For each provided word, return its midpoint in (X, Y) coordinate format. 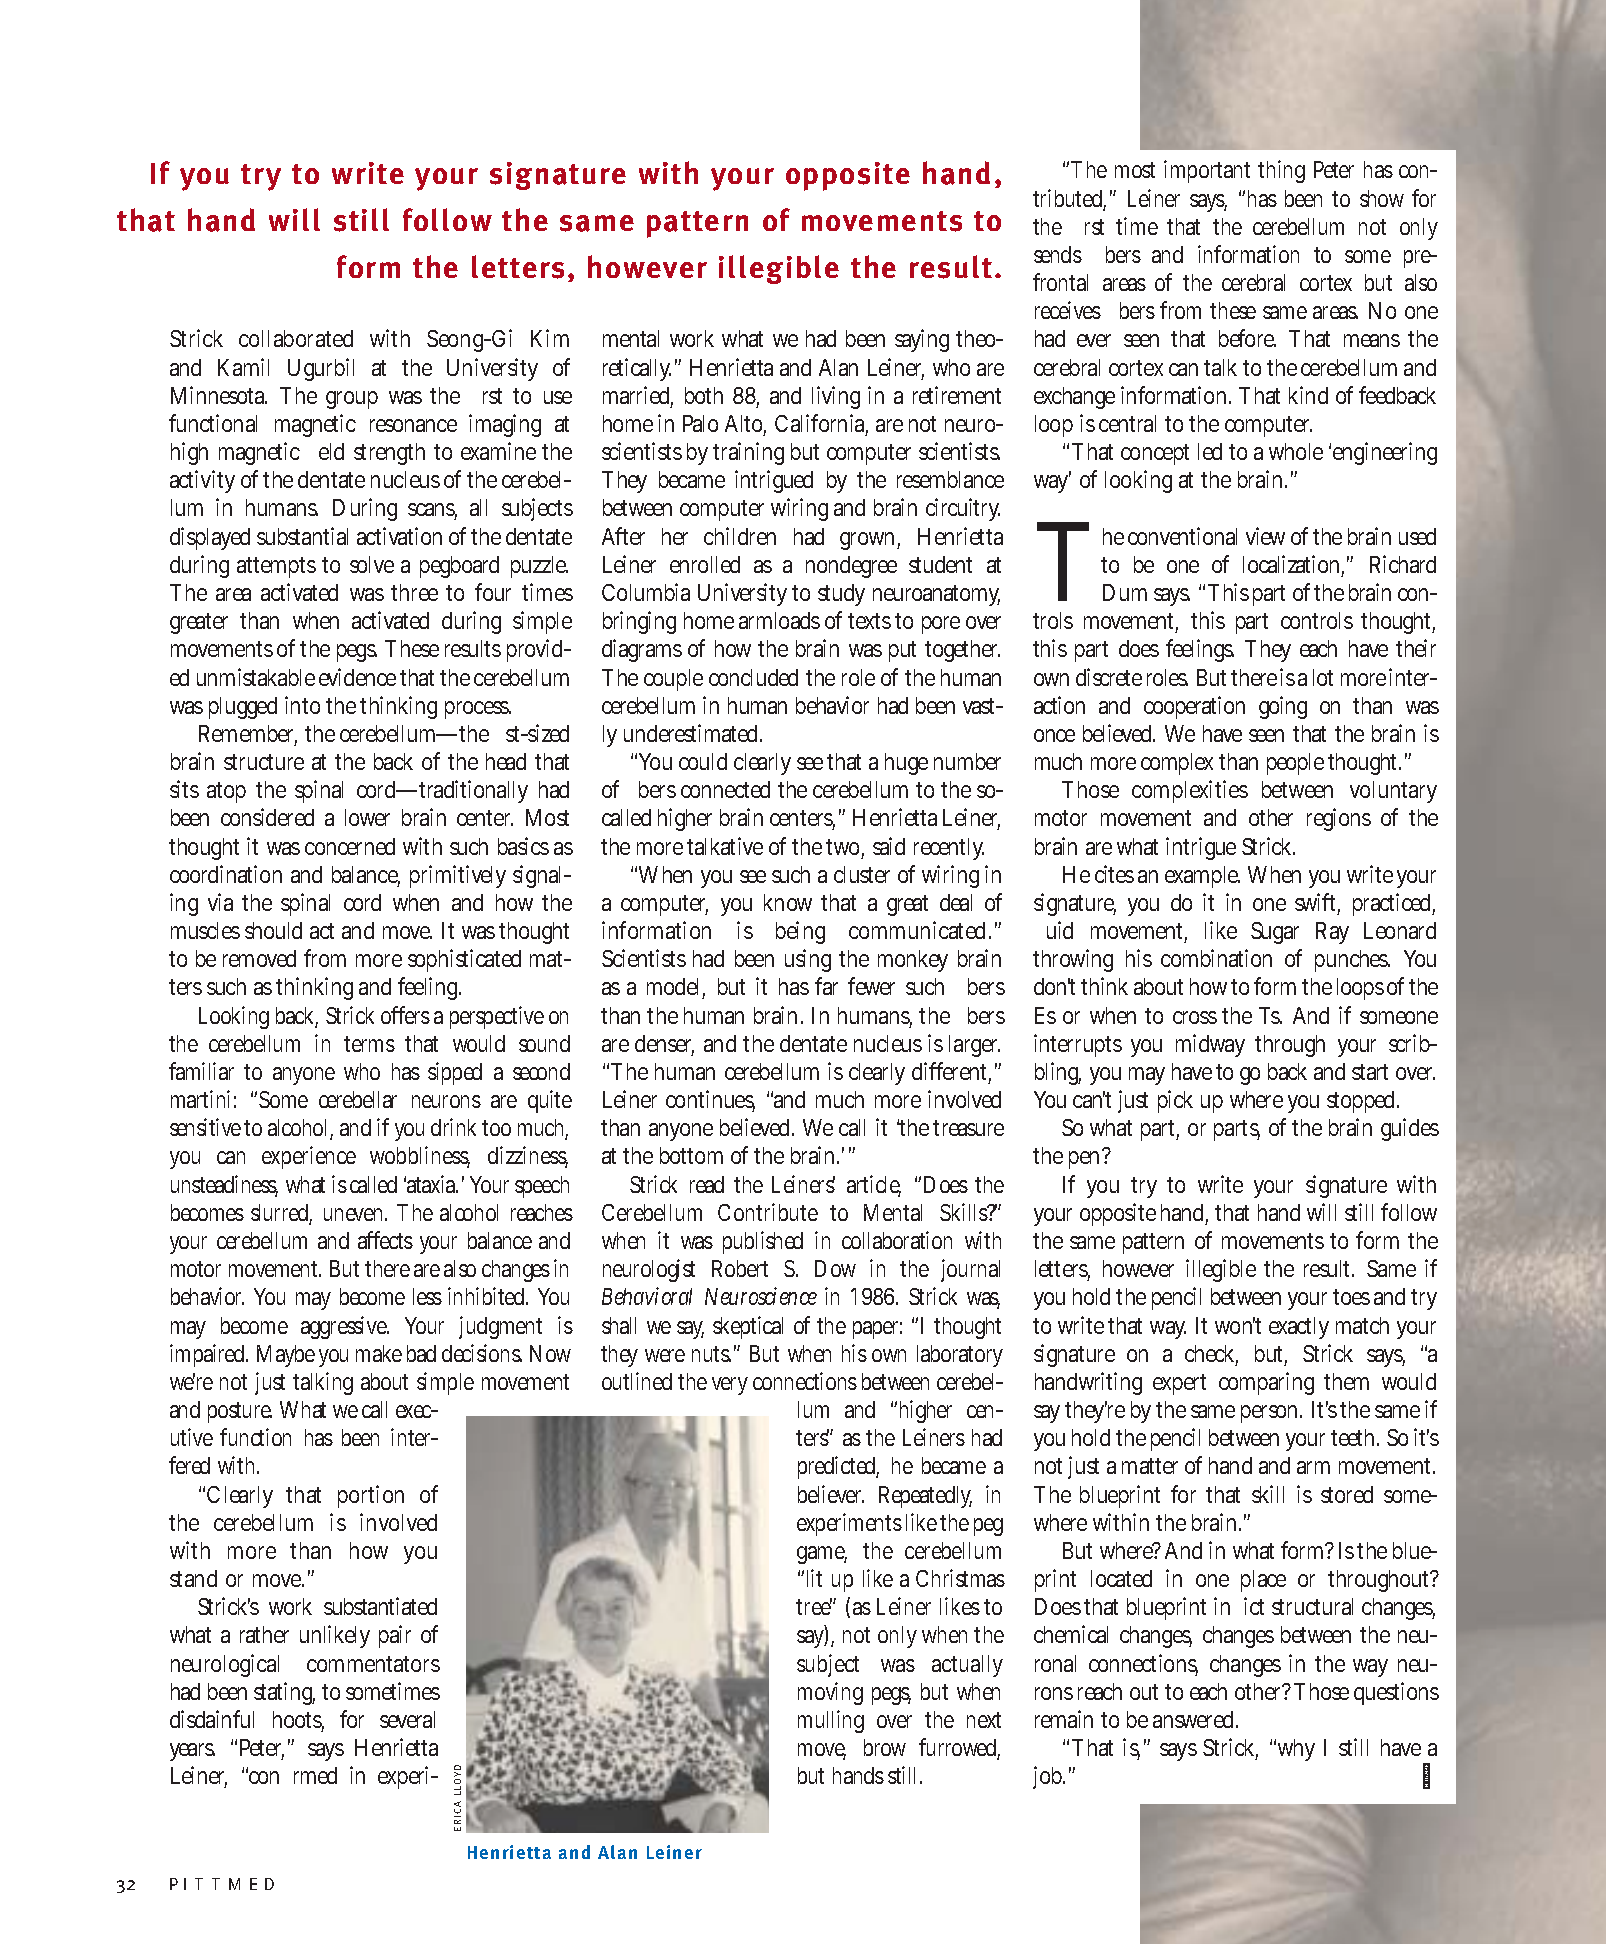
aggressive (344, 1327)
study (841, 595)
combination (1216, 958)
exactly (1299, 1328)
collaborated (296, 338)
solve (372, 564)
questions (1396, 1693)
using (808, 960)
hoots (298, 1721)
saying (922, 340)
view (1265, 536)
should (273, 930)
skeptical (748, 1327)
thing (1281, 171)
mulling (831, 1721)
